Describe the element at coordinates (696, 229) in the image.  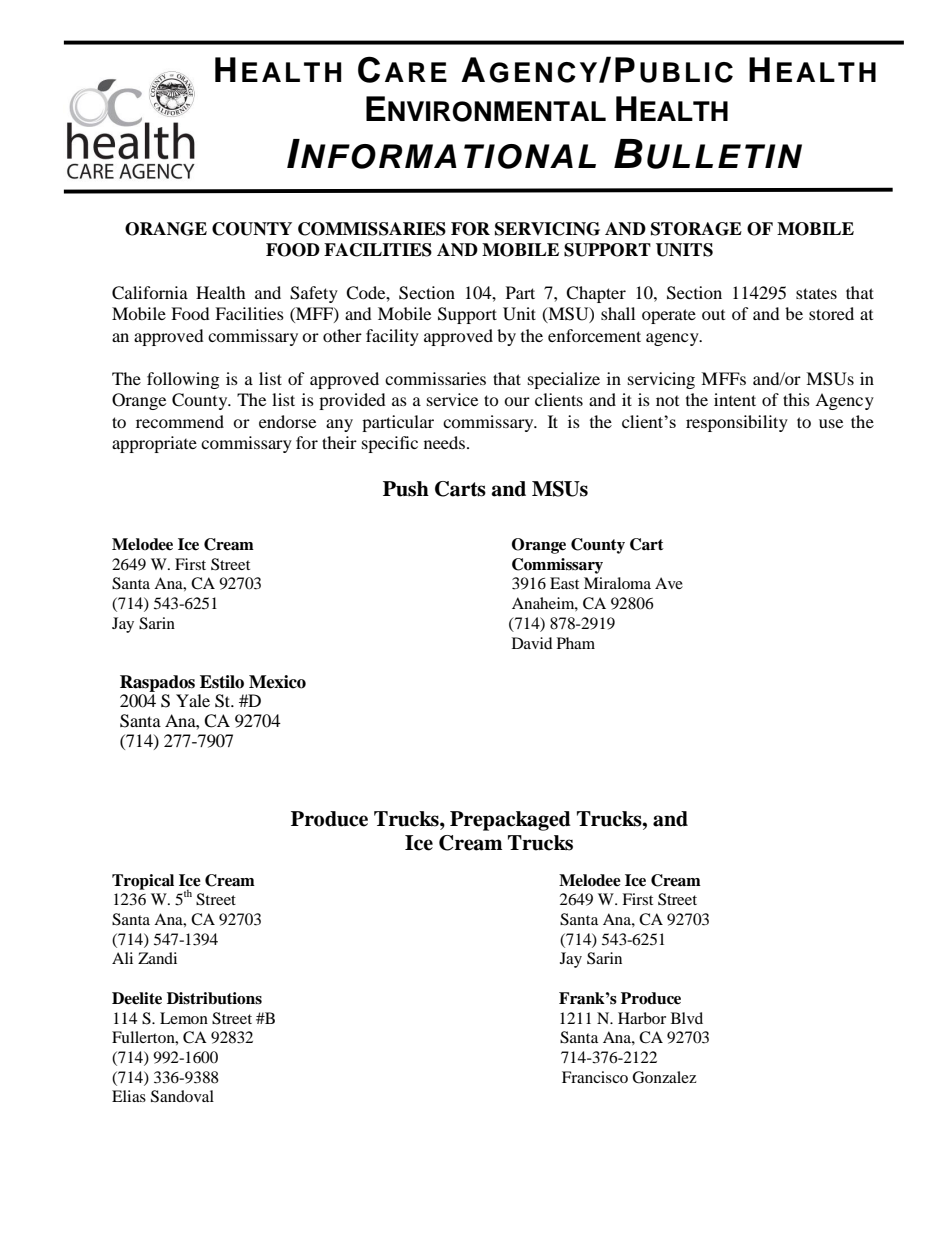
I see `STORAGE` at that location.
